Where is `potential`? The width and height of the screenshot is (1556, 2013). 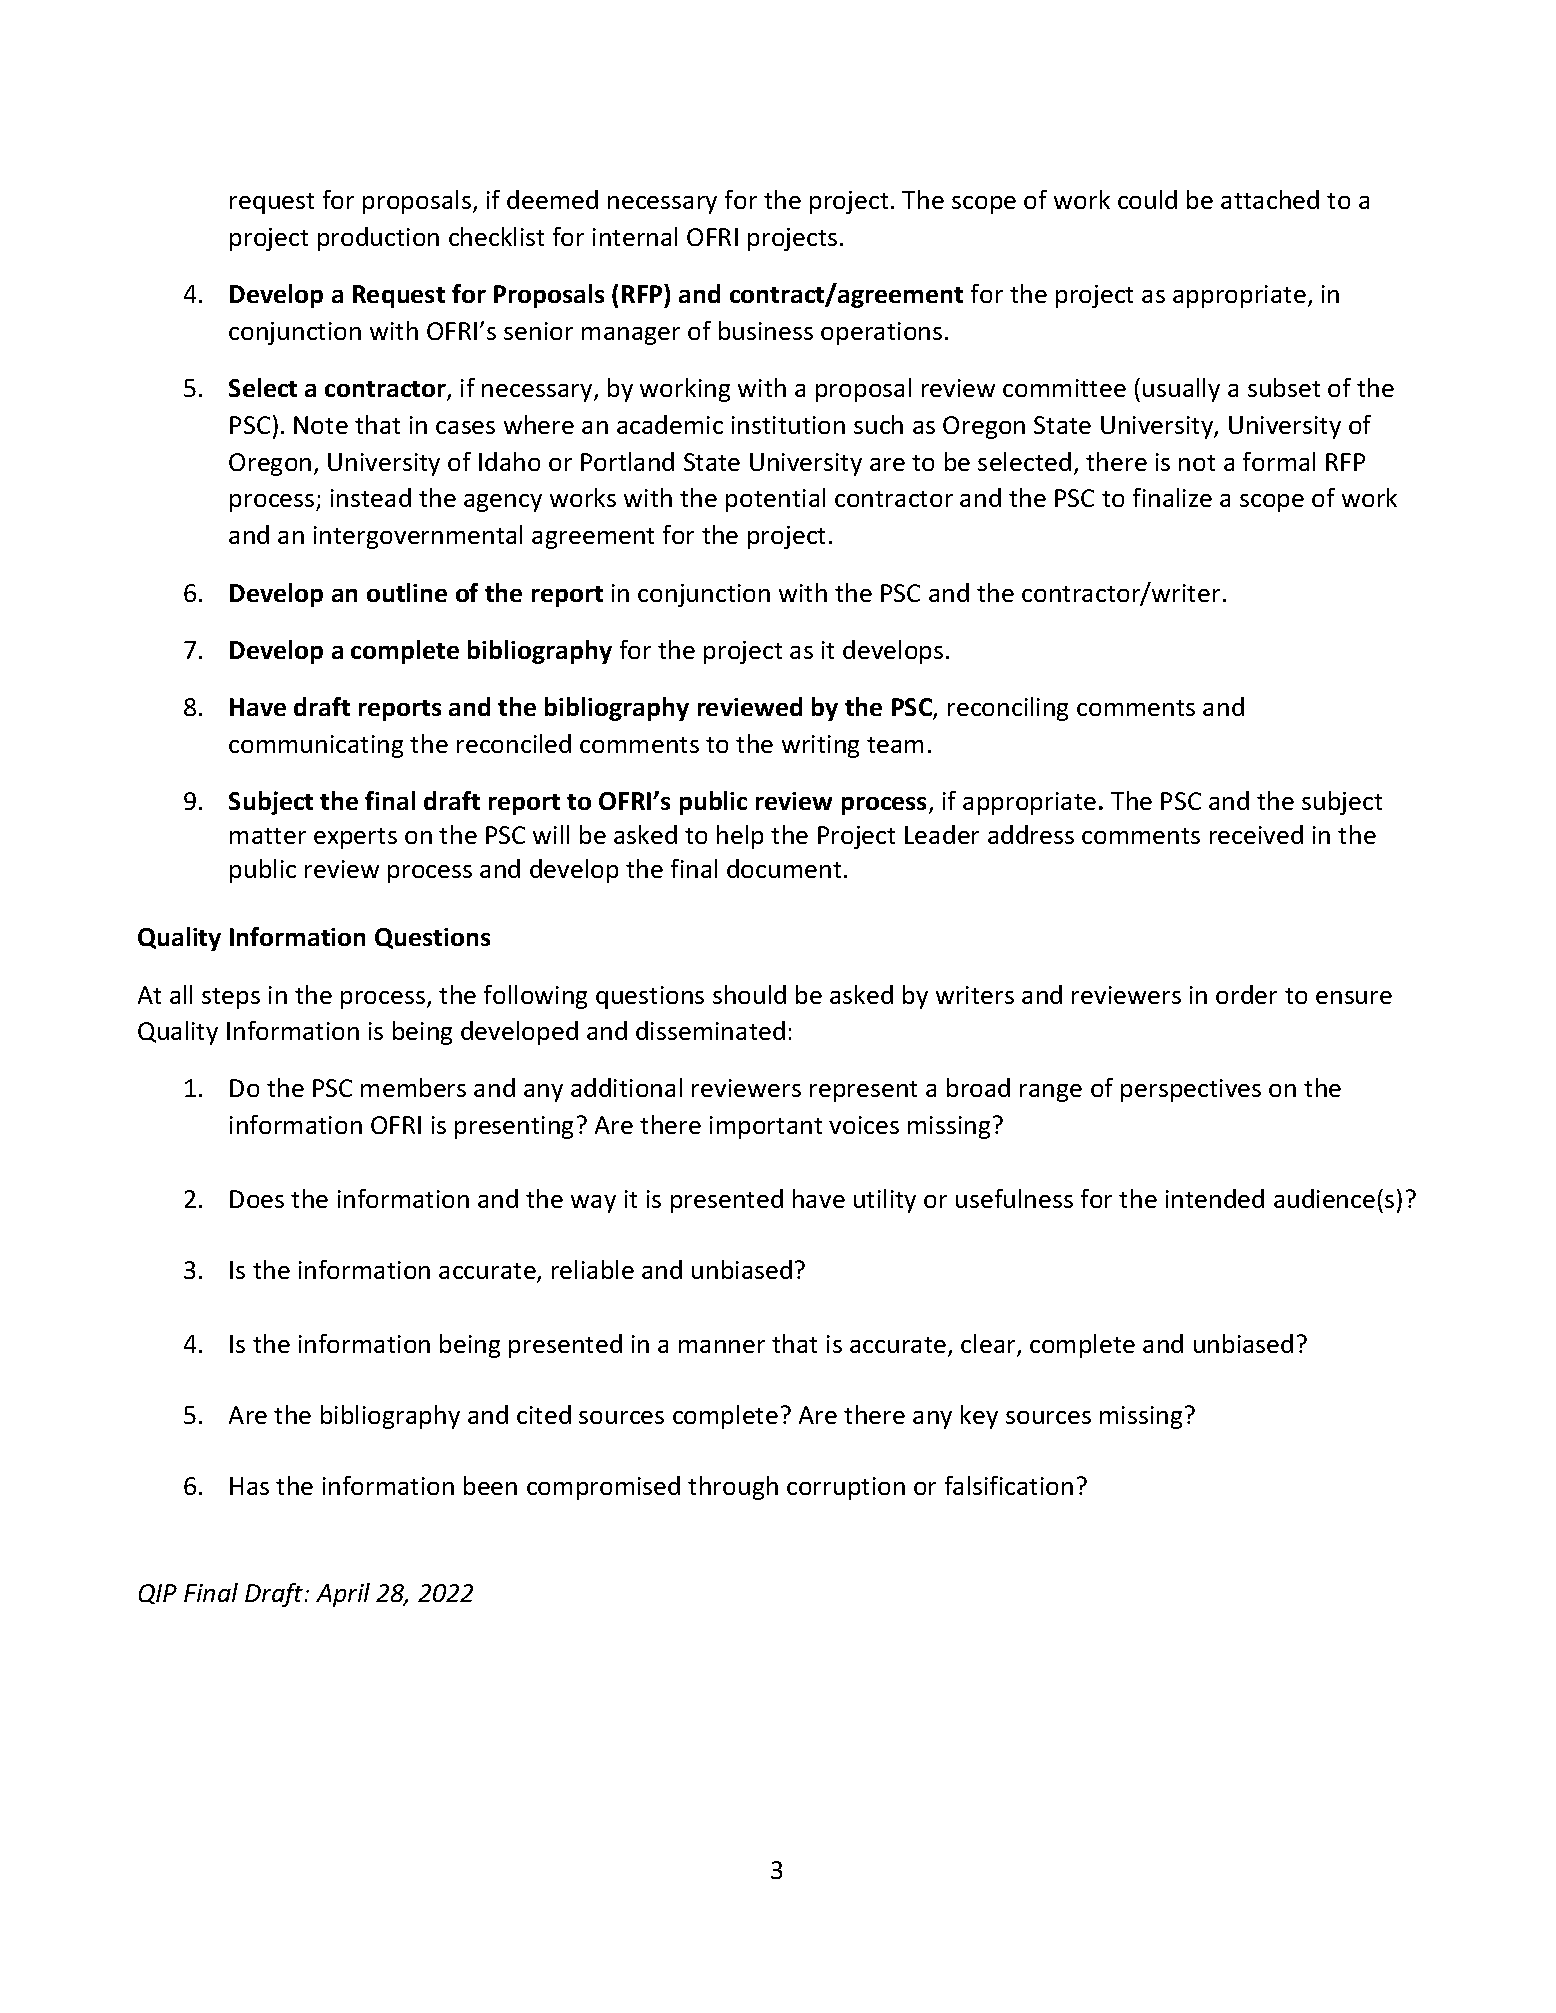 potential is located at coordinates (775, 500).
